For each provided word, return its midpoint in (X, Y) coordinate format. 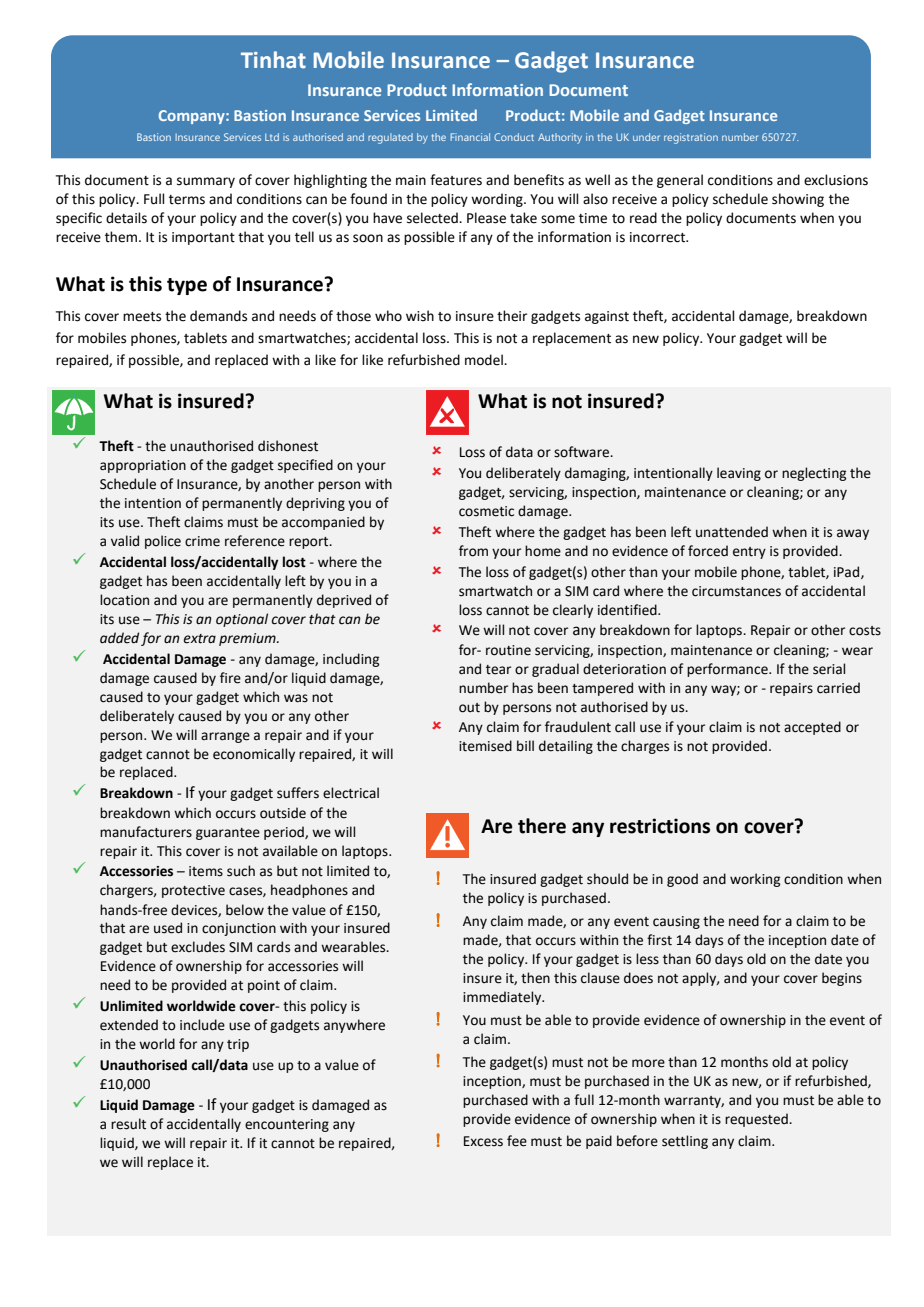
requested (757, 1120)
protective (193, 891)
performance (728, 670)
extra (199, 639)
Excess (483, 1141)
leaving (739, 474)
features (456, 180)
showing (798, 200)
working (755, 880)
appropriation (143, 466)
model (485, 360)
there (542, 826)
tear (498, 670)
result (128, 1124)
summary (206, 182)
